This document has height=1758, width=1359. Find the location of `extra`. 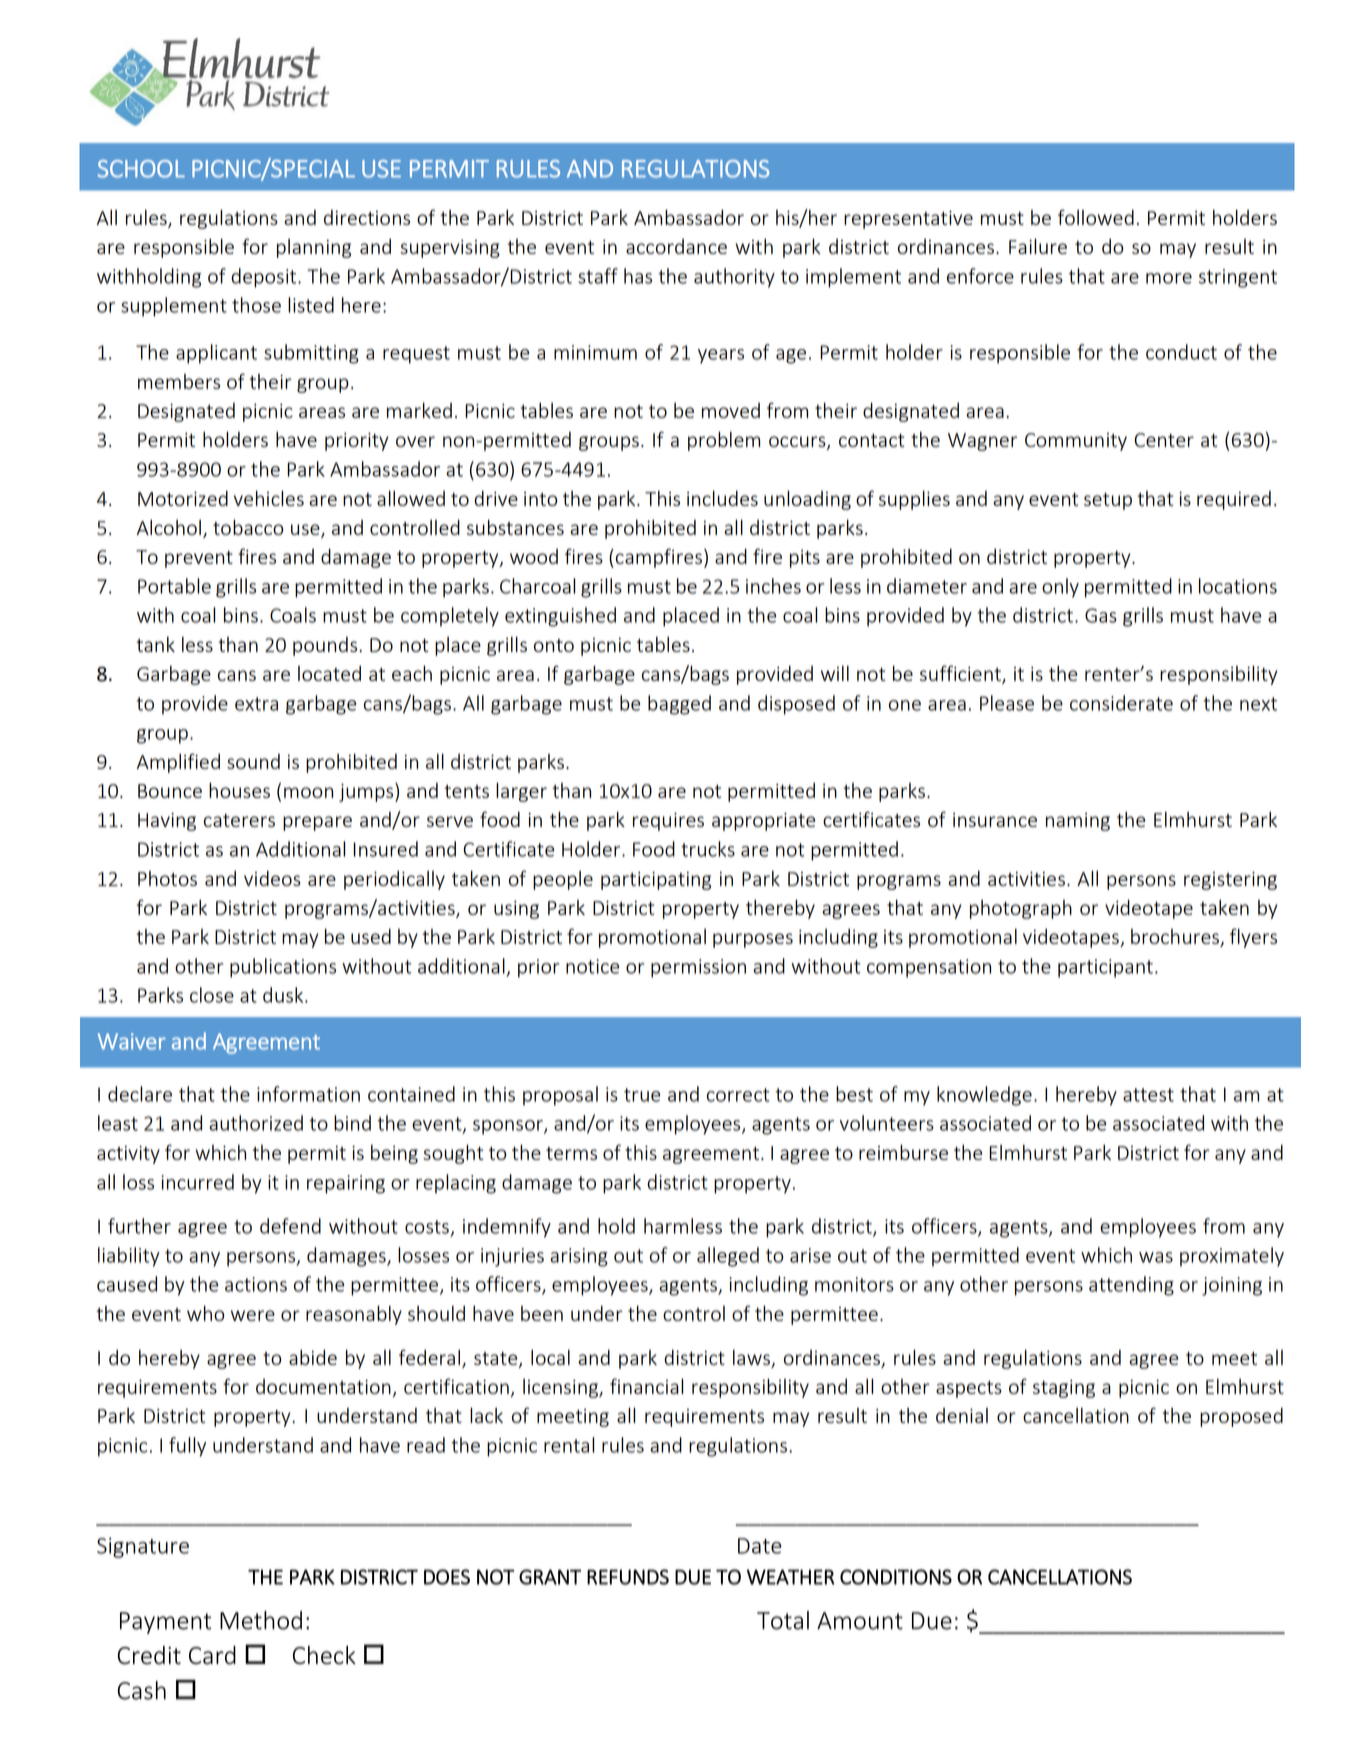

extra is located at coordinates (256, 704).
